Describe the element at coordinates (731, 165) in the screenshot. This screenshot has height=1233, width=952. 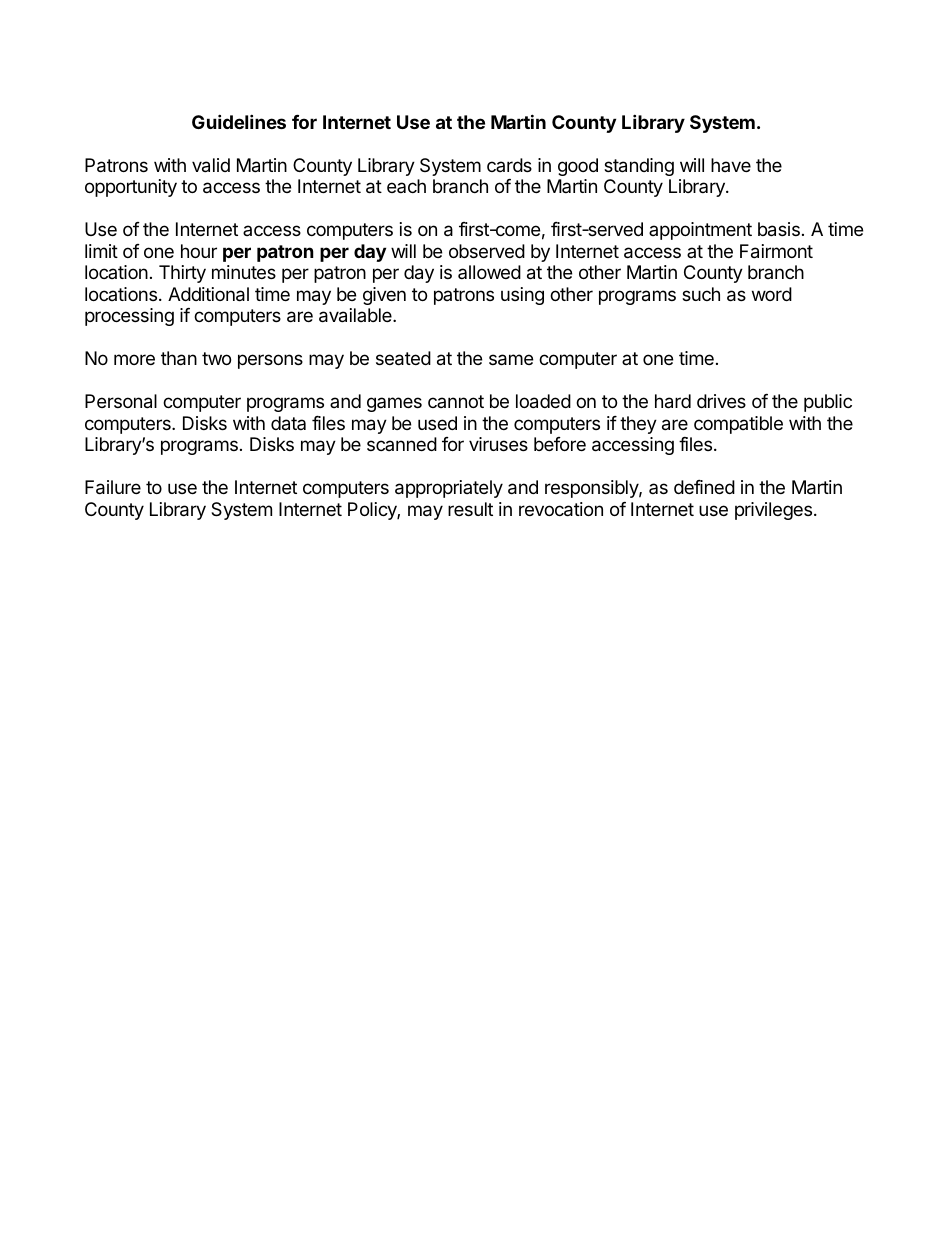
I see `have` at that location.
